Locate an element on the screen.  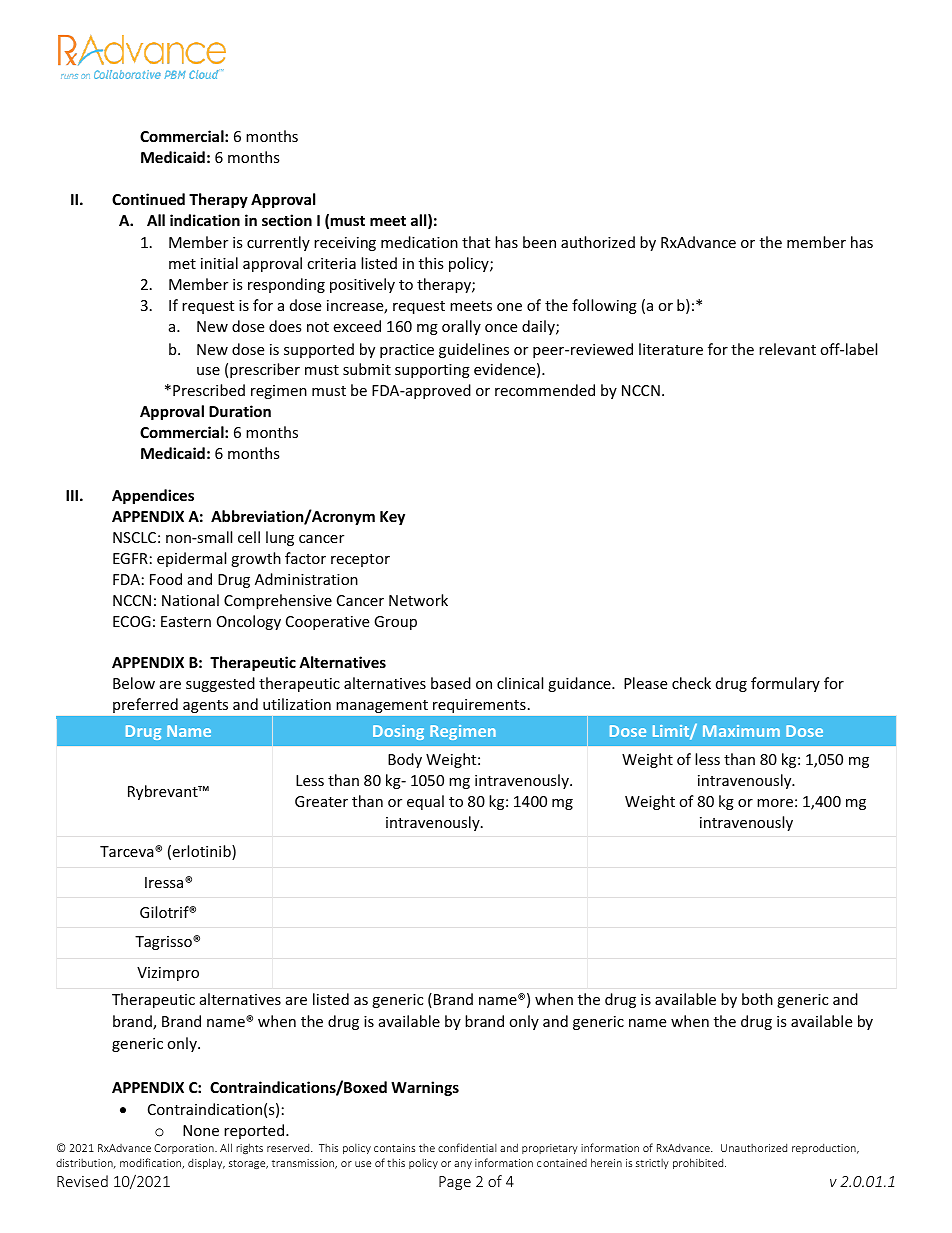
any is located at coordinates (463, 1165).
